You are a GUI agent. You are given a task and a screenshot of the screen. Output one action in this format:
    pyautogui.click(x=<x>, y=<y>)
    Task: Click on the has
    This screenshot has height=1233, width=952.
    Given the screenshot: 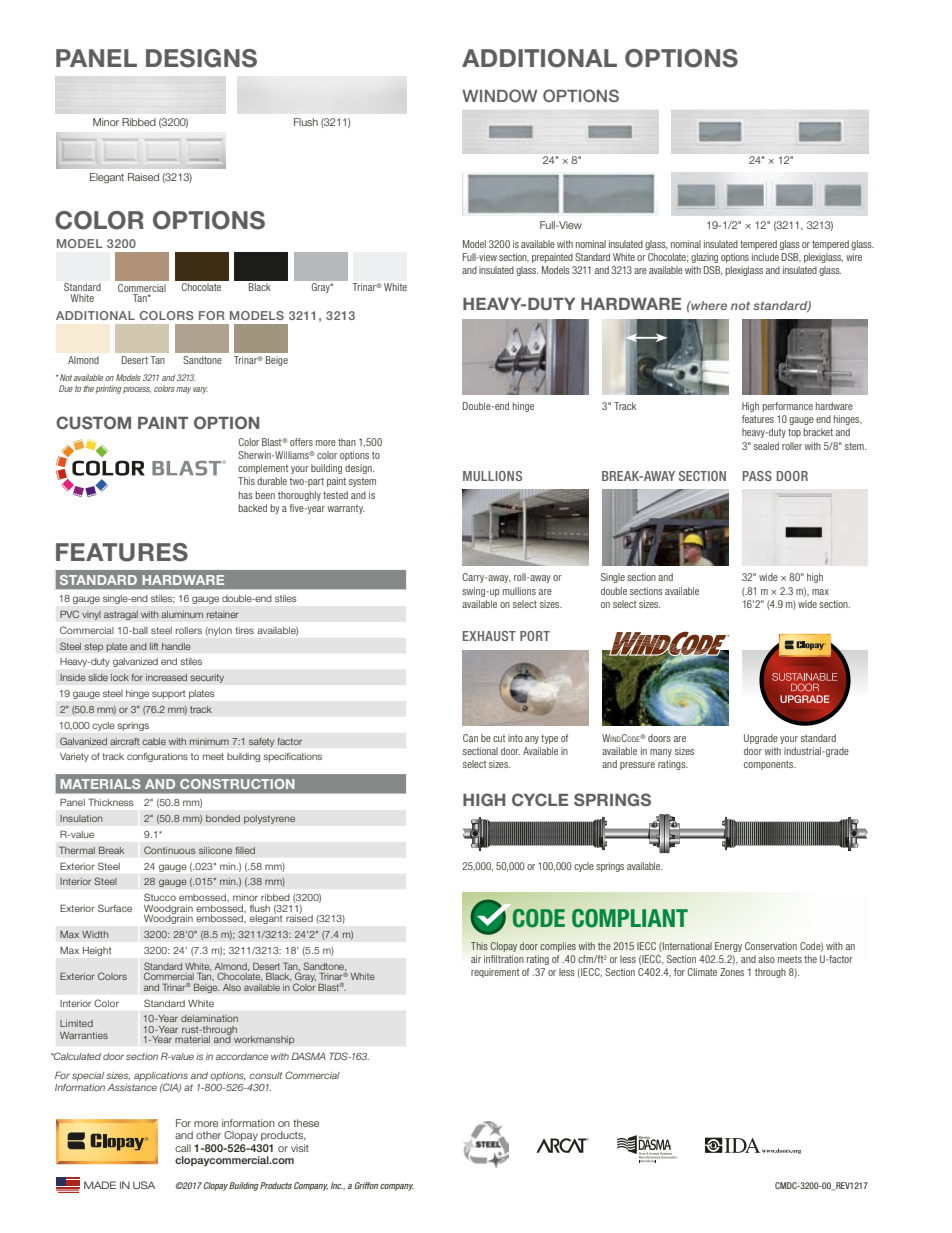 What is the action you would take?
    pyautogui.click(x=246, y=495)
